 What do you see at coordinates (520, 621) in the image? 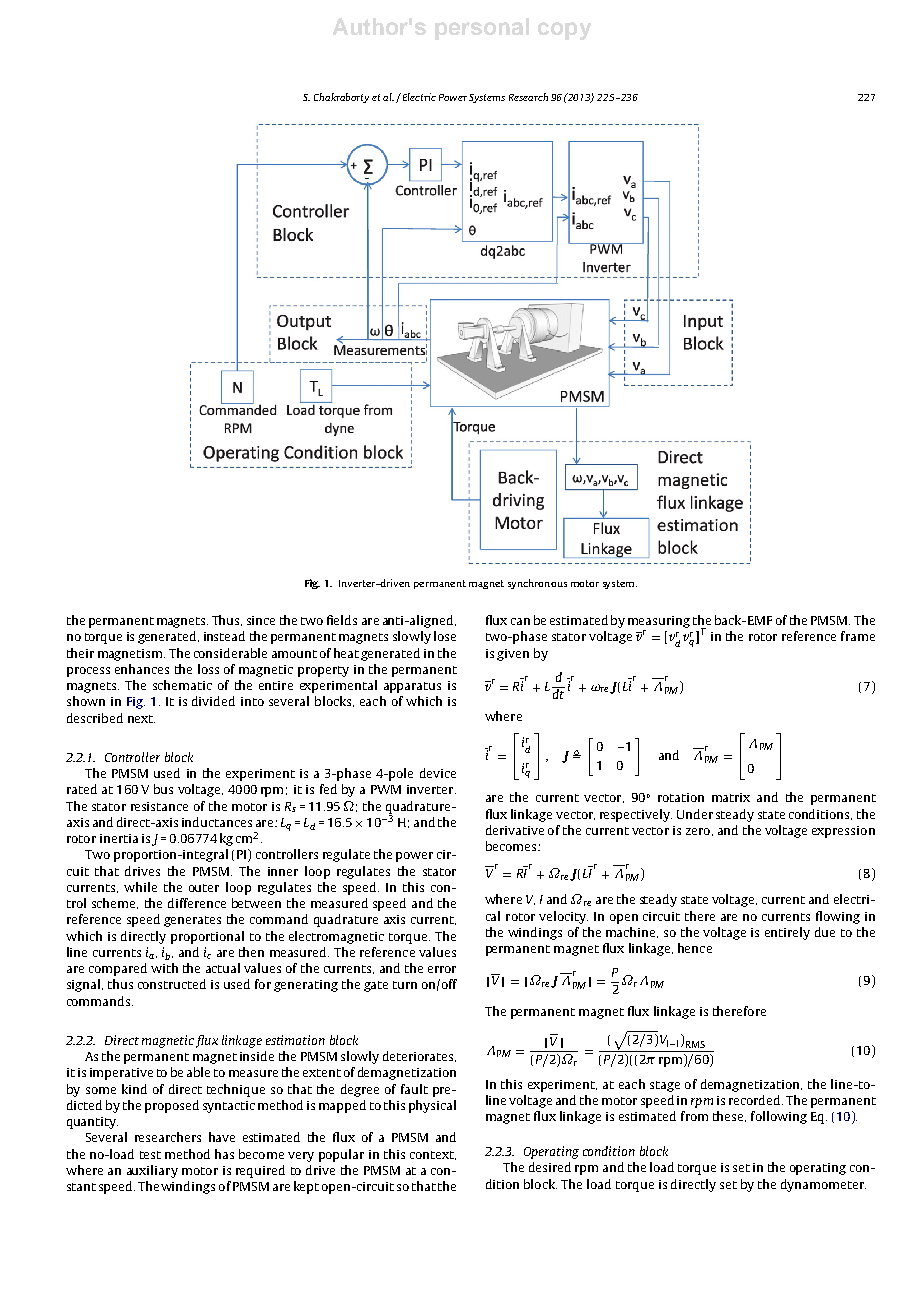
I see `can` at bounding box center [520, 621].
